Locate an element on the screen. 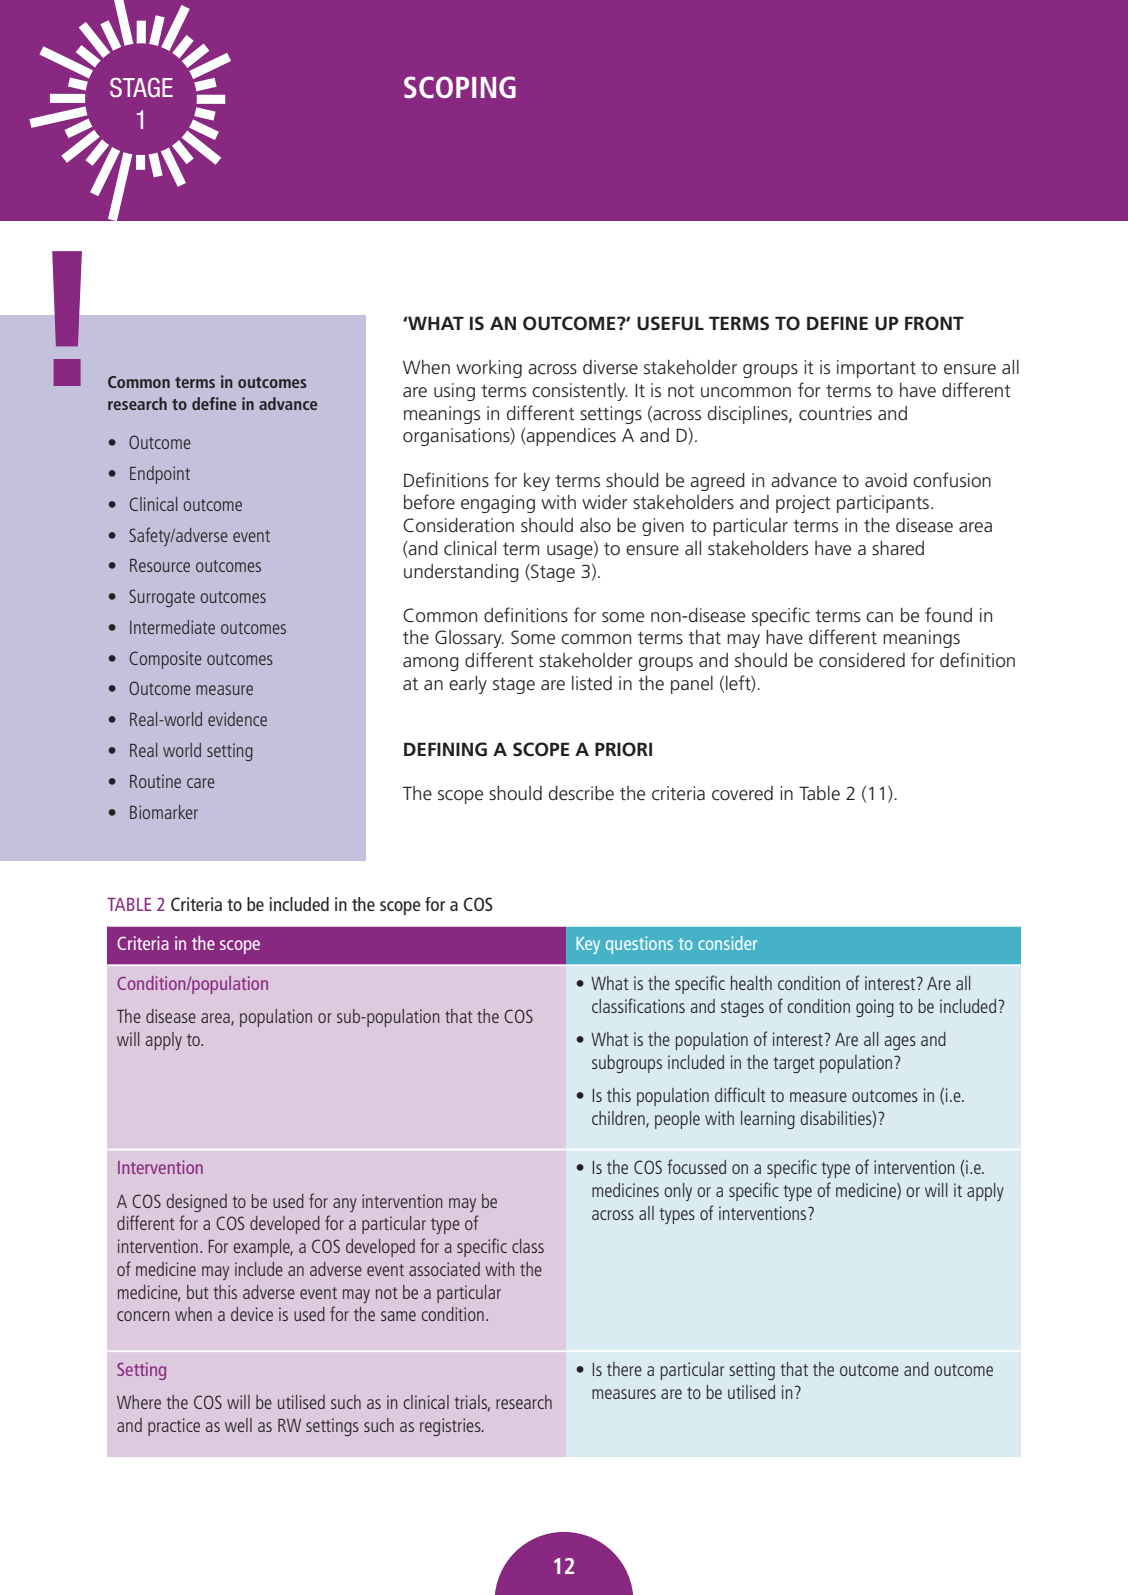 The width and height of the screenshot is (1128, 1595). well is located at coordinates (238, 1425).
